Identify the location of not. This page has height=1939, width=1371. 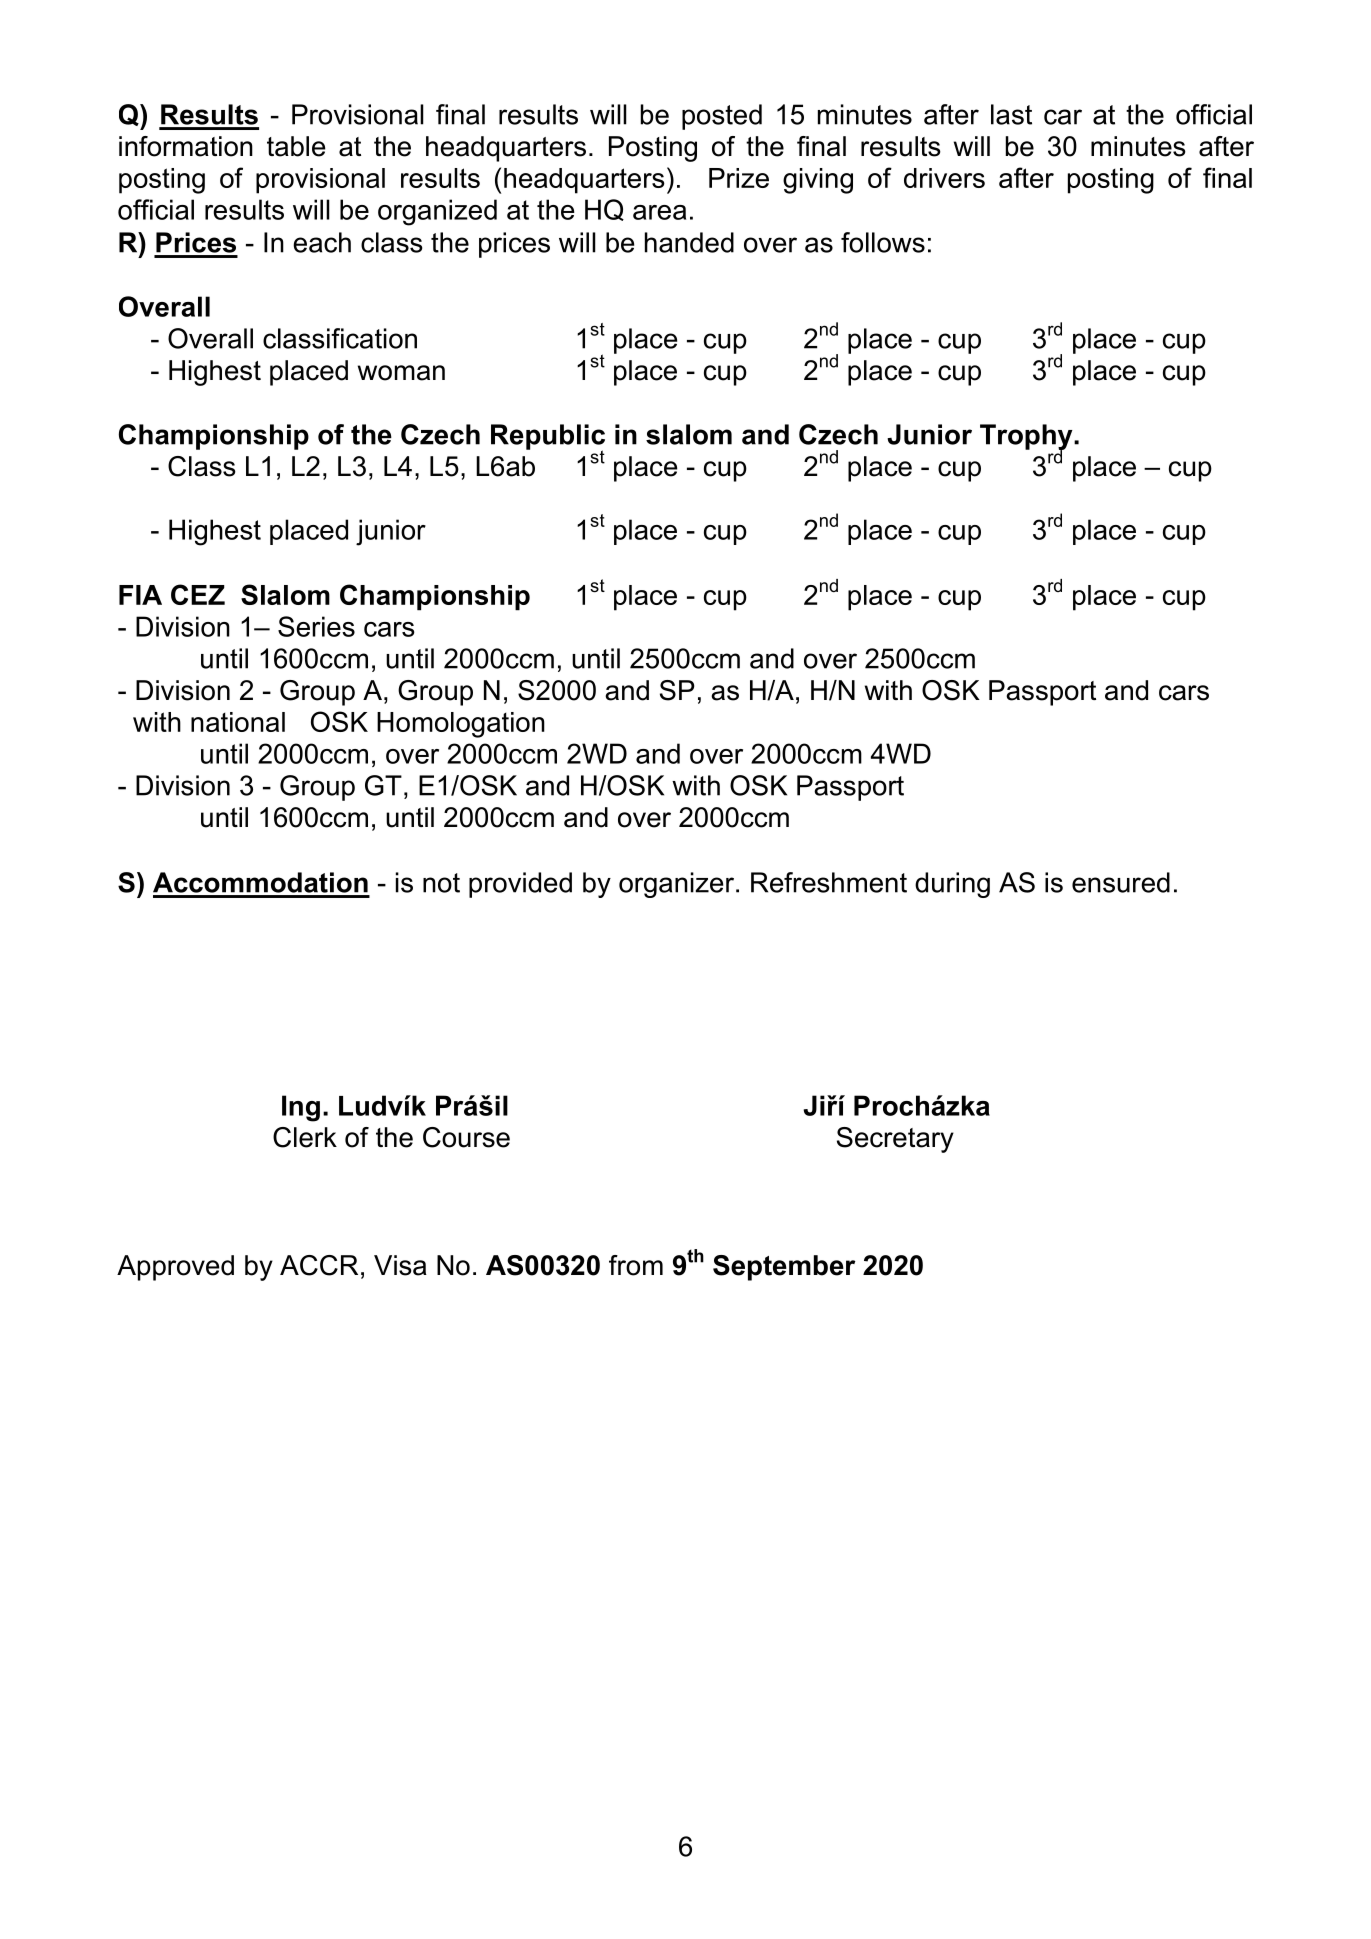
(441, 883).
